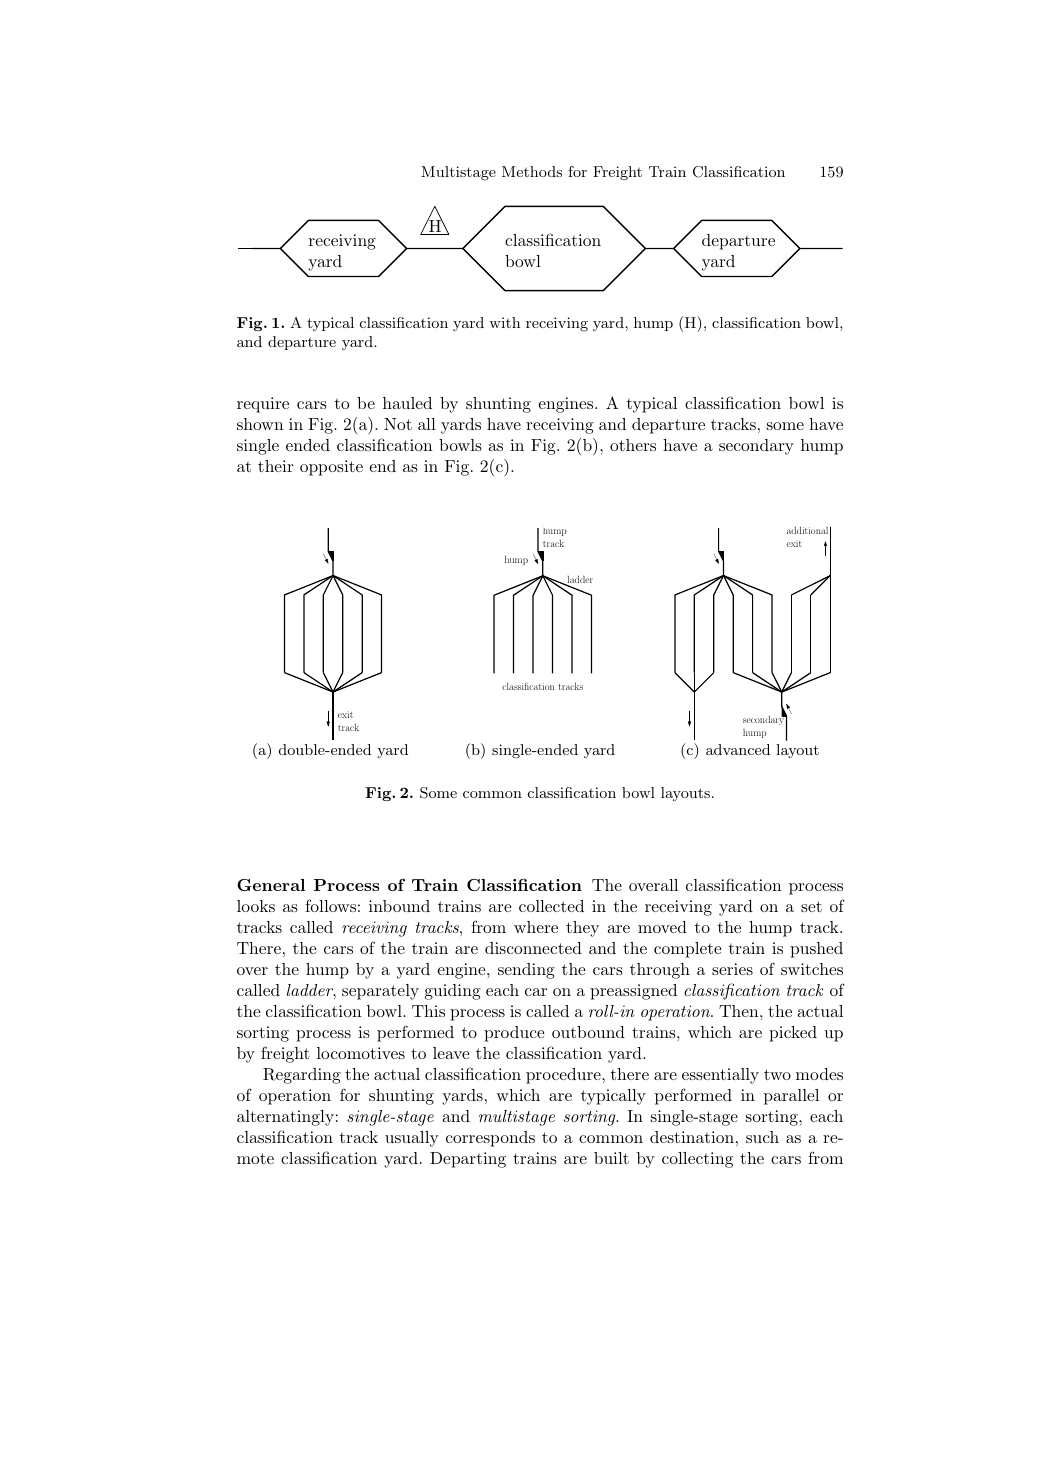 This page has height=1477, width=1045. I want to click on with, so click(504, 322).
